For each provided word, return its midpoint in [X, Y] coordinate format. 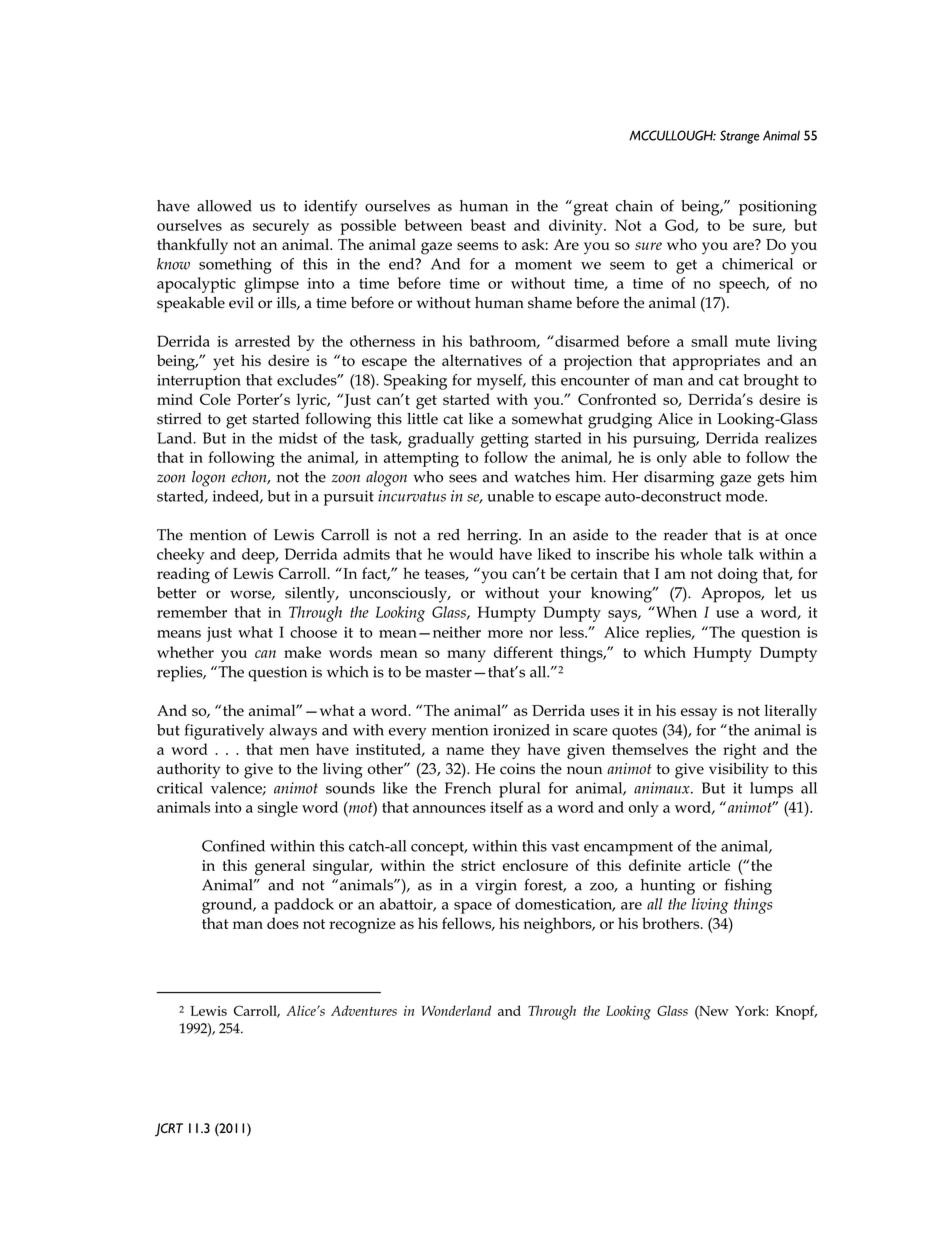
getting [505, 440]
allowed [224, 206]
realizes [791, 438]
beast [488, 225]
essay [699, 714]
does [283, 923]
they [505, 751]
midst [298, 438]
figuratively [224, 732]
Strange [740, 137]
